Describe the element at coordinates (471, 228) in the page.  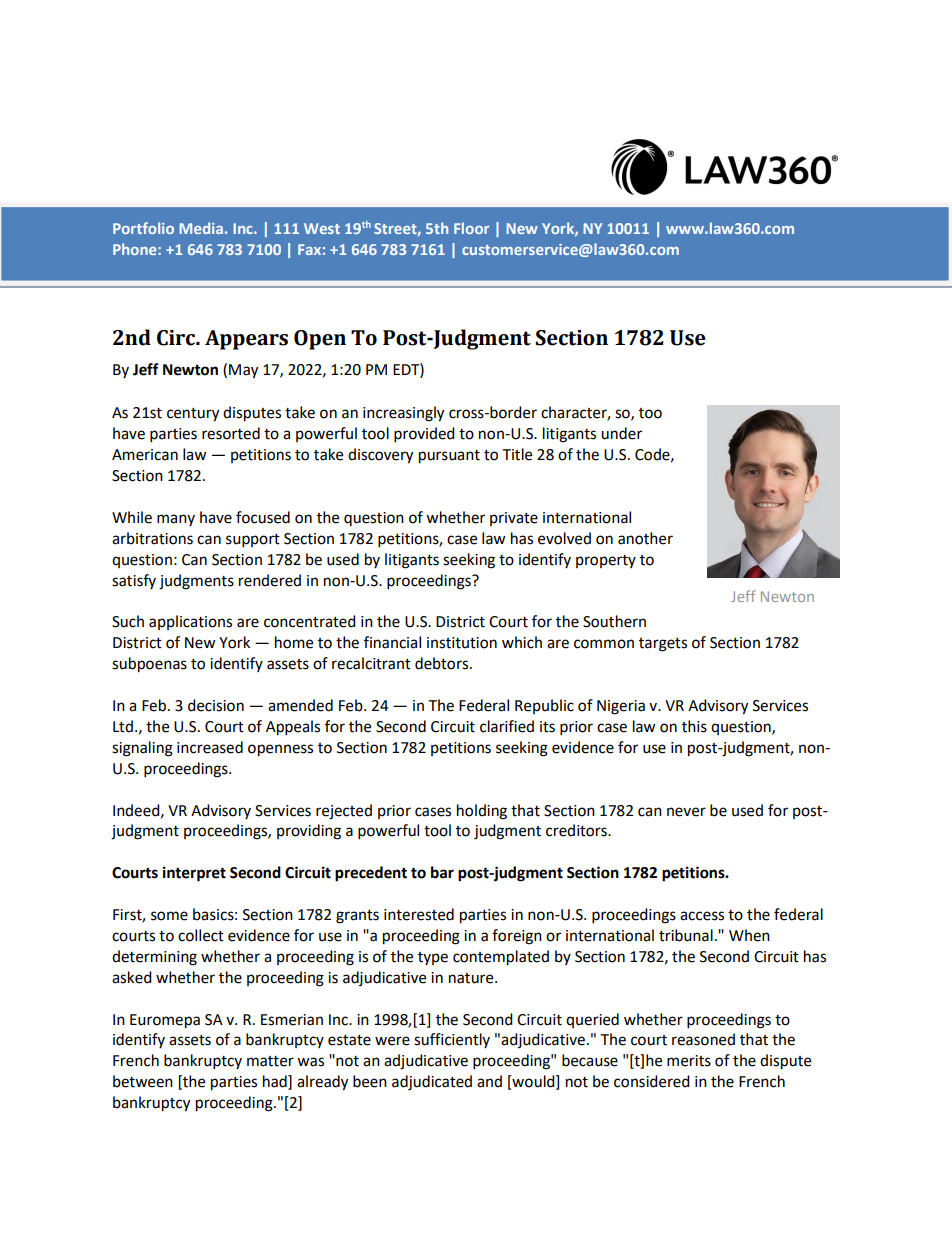
I see `Floor` at that location.
